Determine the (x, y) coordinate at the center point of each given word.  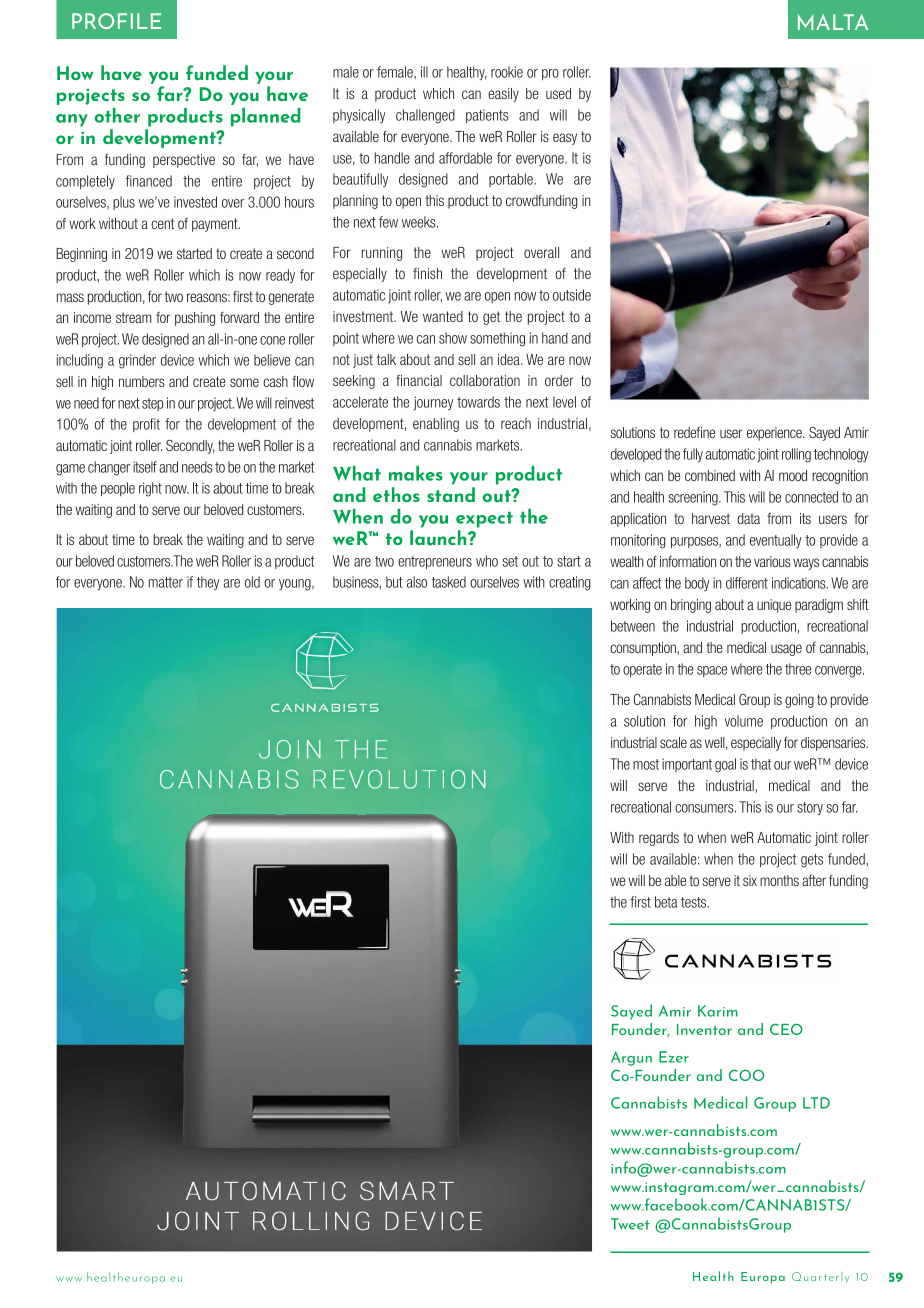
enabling (436, 425)
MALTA (833, 22)
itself (145, 467)
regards (659, 839)
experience (775, 434)
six (750, 880)
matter (166, 582)
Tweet (630, 1224)
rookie (507, 72)
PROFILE (116, 21)
